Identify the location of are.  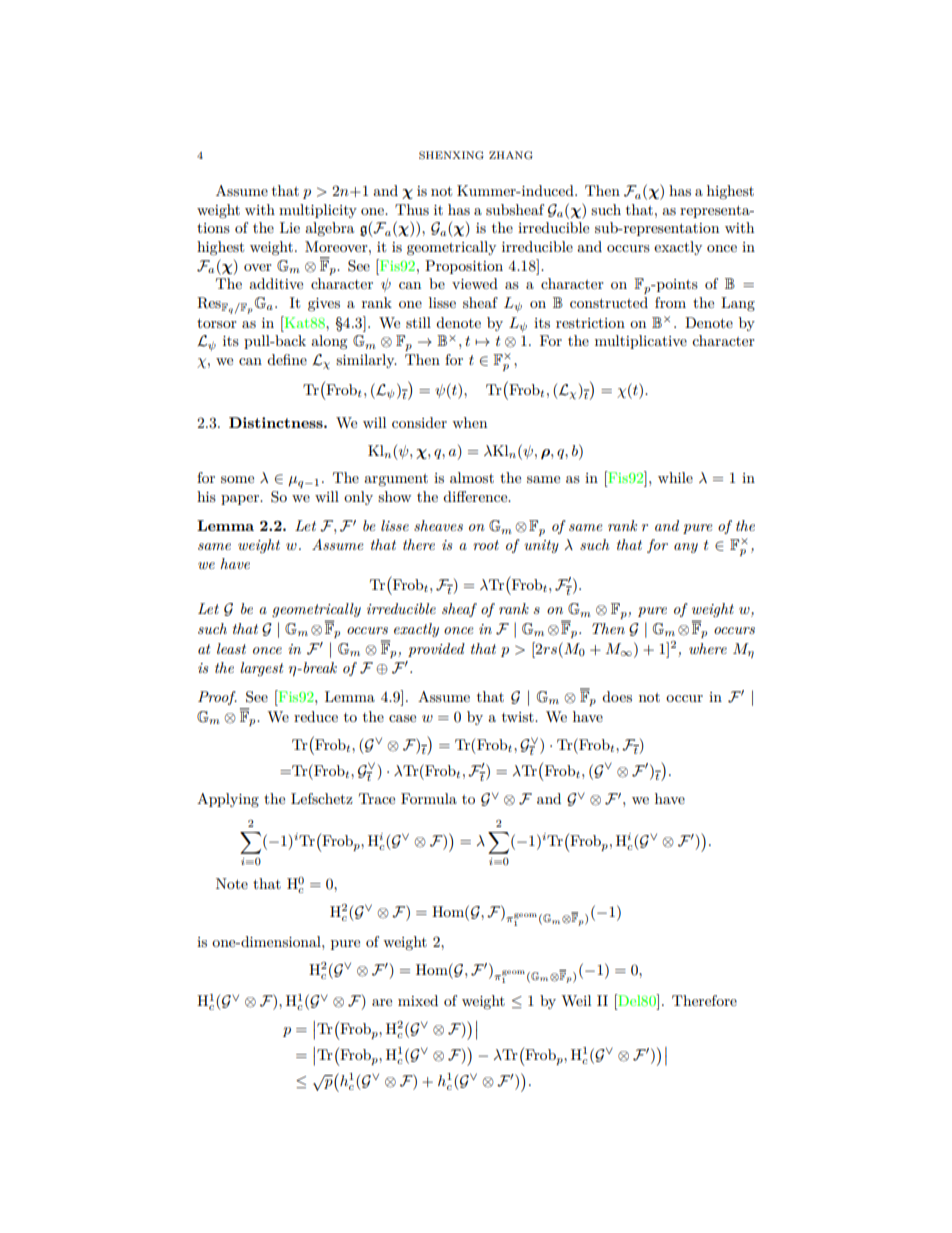
(382, 1002).
